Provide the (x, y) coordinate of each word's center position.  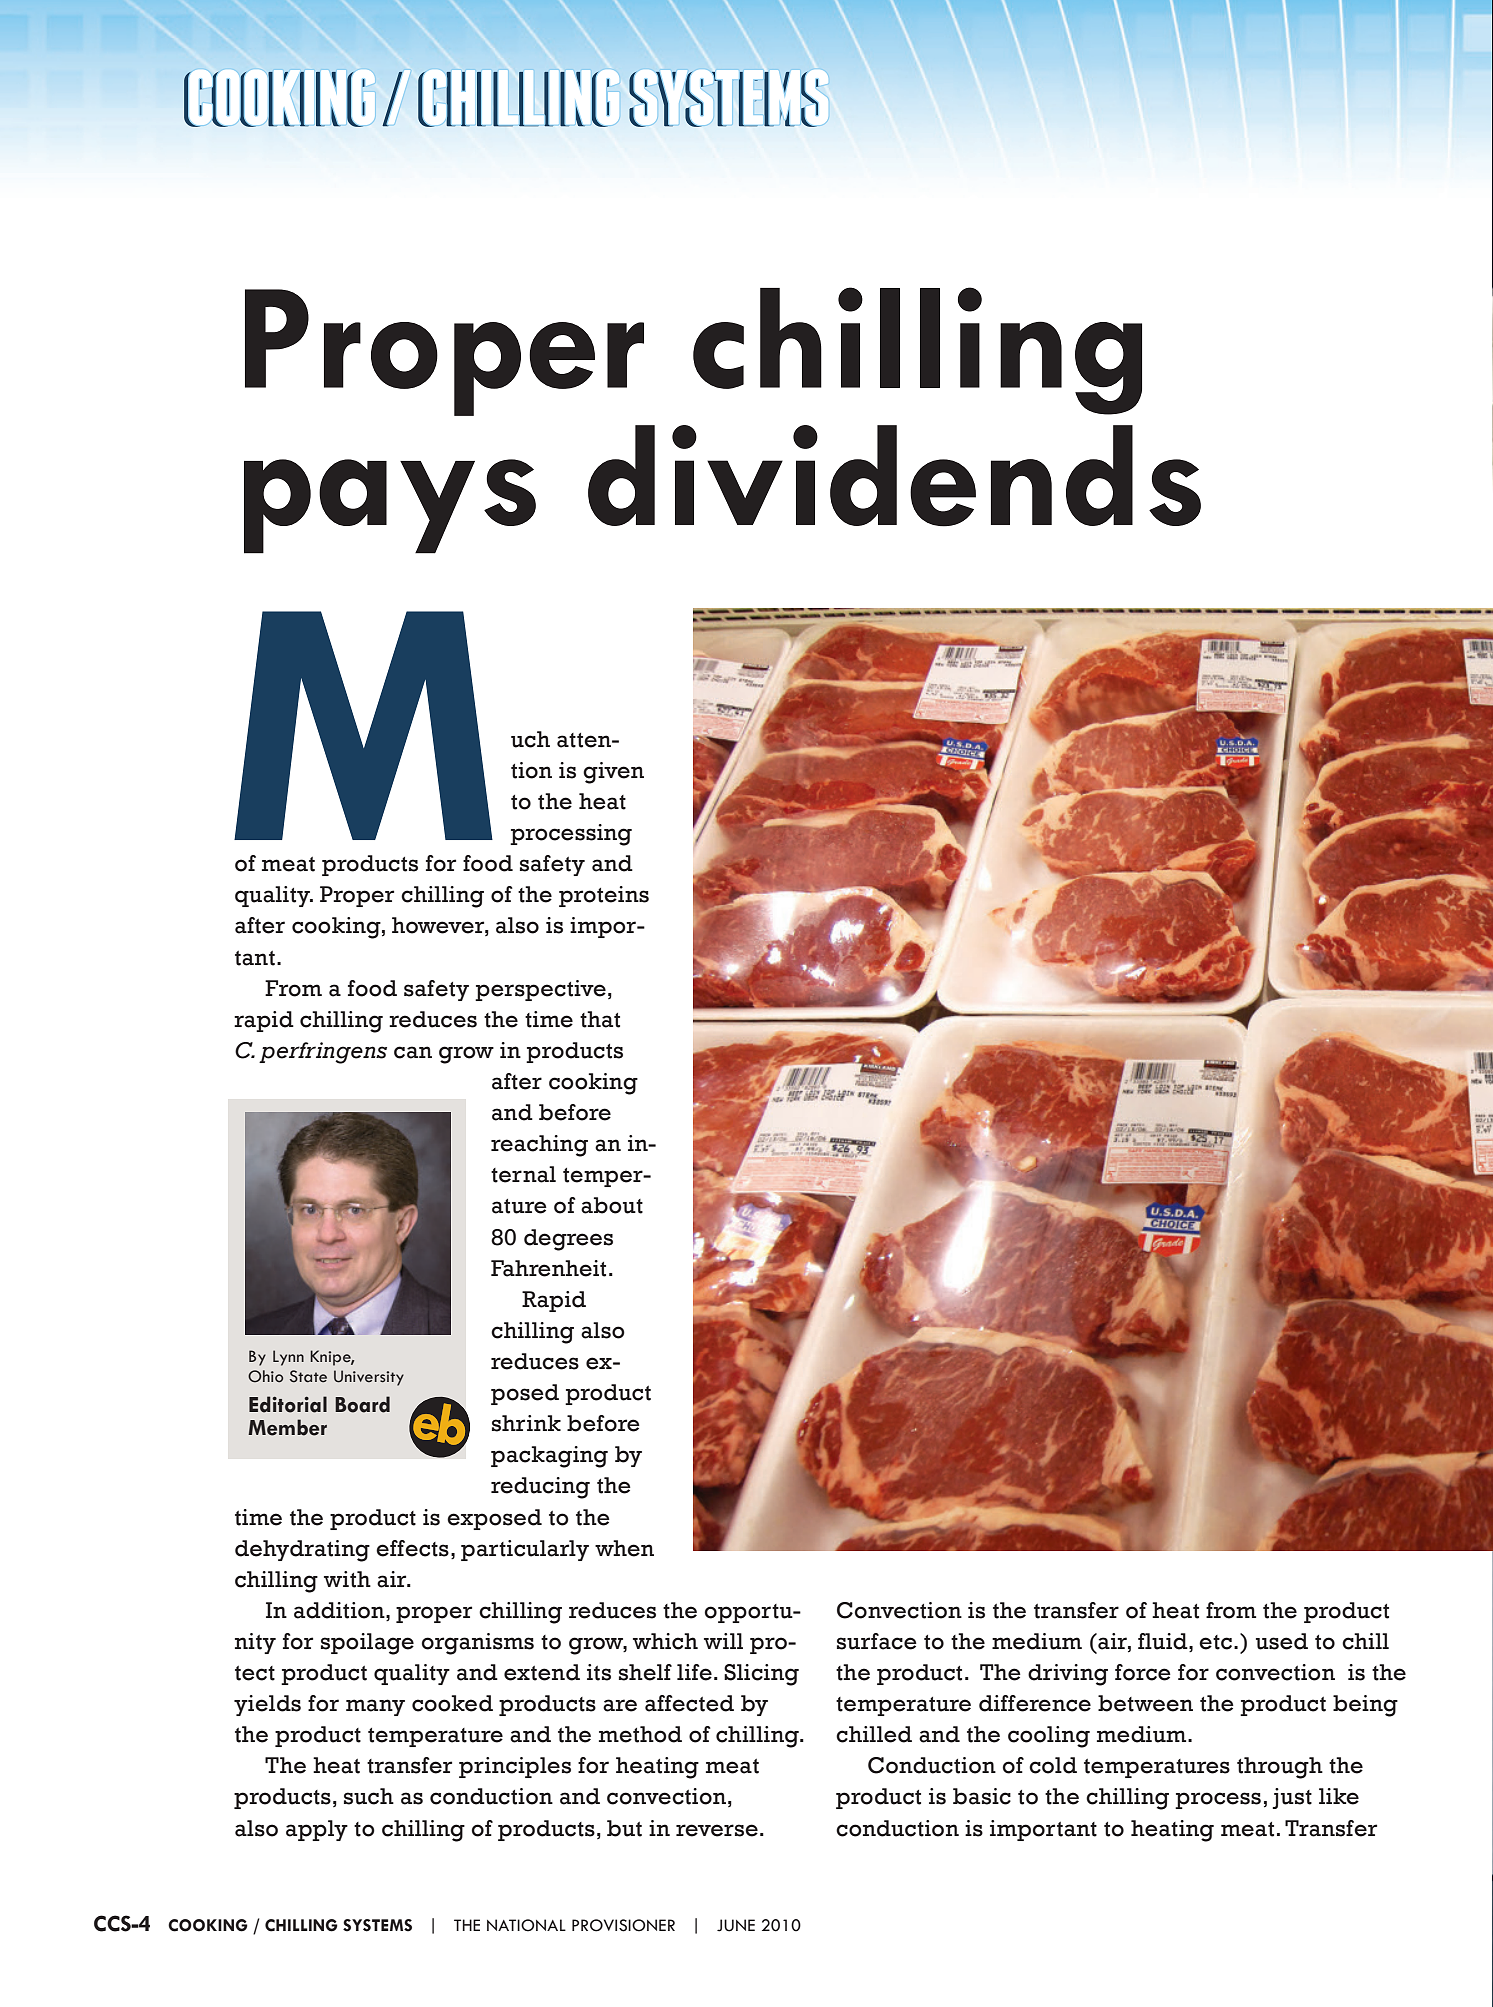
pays (390, 506)
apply (317, 1830)
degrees (568, 1240)
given (613, 773)
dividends (894, 476)
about (612, 1205)
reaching (539, 1146)
